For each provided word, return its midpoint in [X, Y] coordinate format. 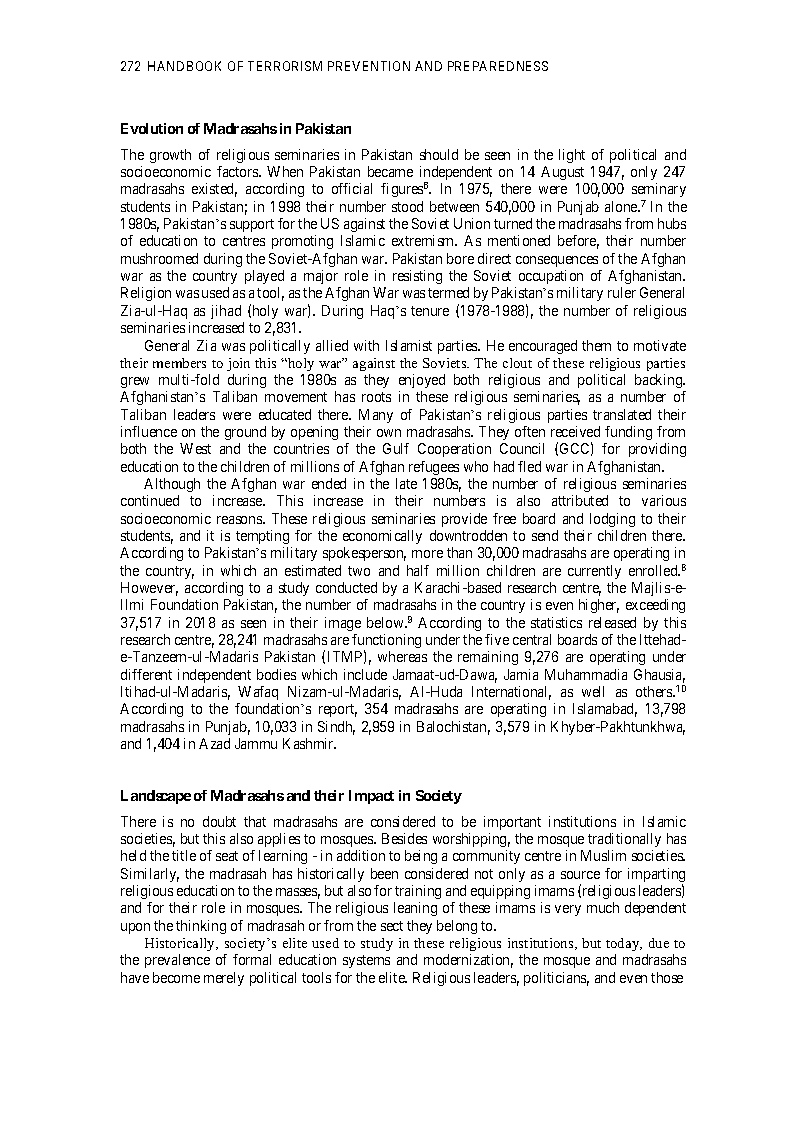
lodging [612, 520]
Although [172, 485]
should [439, 154]
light [572, 156]
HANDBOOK [184, 66]
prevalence [177, 961]
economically [382, 537]
